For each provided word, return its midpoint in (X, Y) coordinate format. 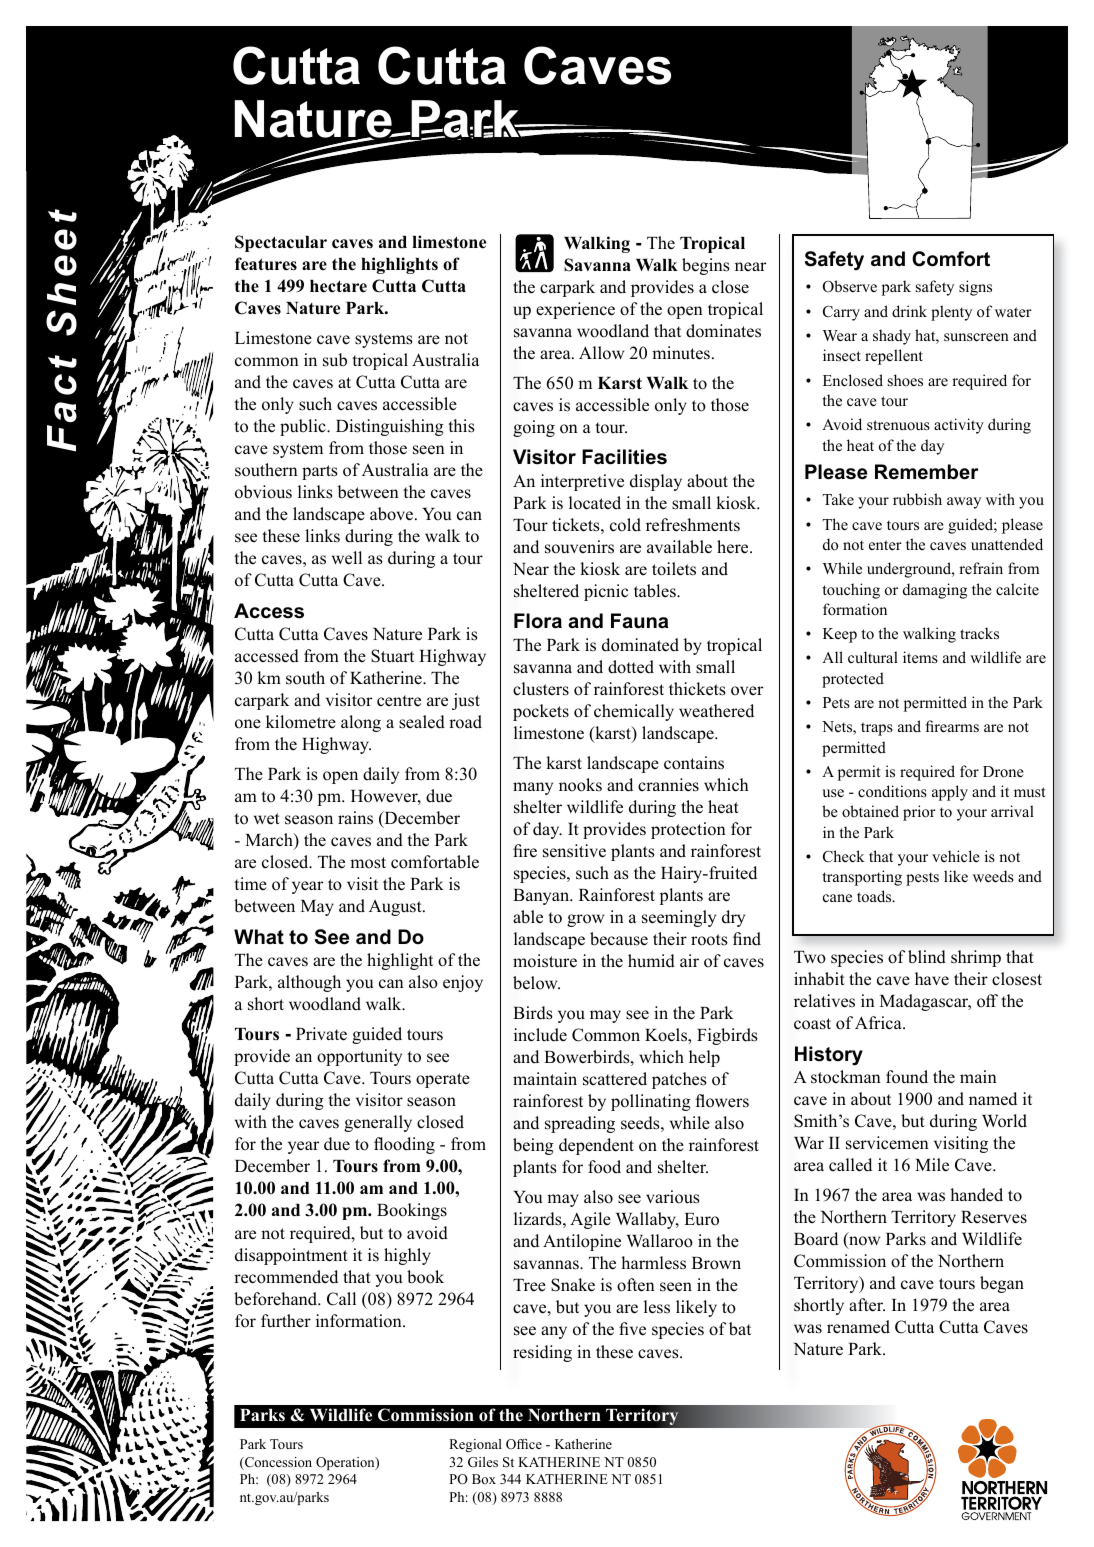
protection (688, 830)
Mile (932, 1165)
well (347, 558)
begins (706, 266)
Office (524, 1444)
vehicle (956, 856)
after (867, 1305)
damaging (935, 591)
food (604, 1167)
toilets (674, 569)
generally (378, 1123)
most (368, 863)
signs (975, 288)
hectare (338, 286)
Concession (277, 1463)
